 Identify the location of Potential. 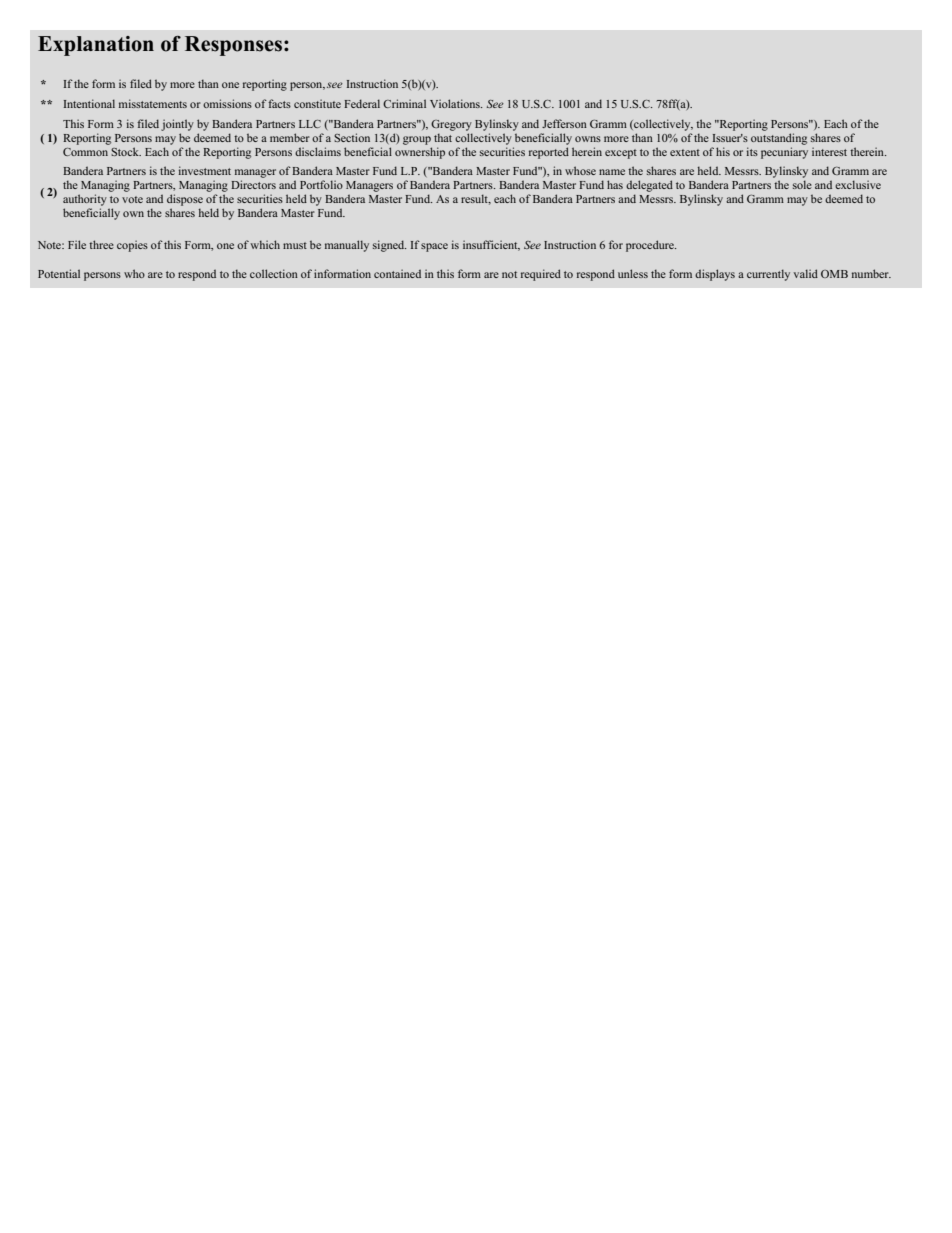
(59, 273).
